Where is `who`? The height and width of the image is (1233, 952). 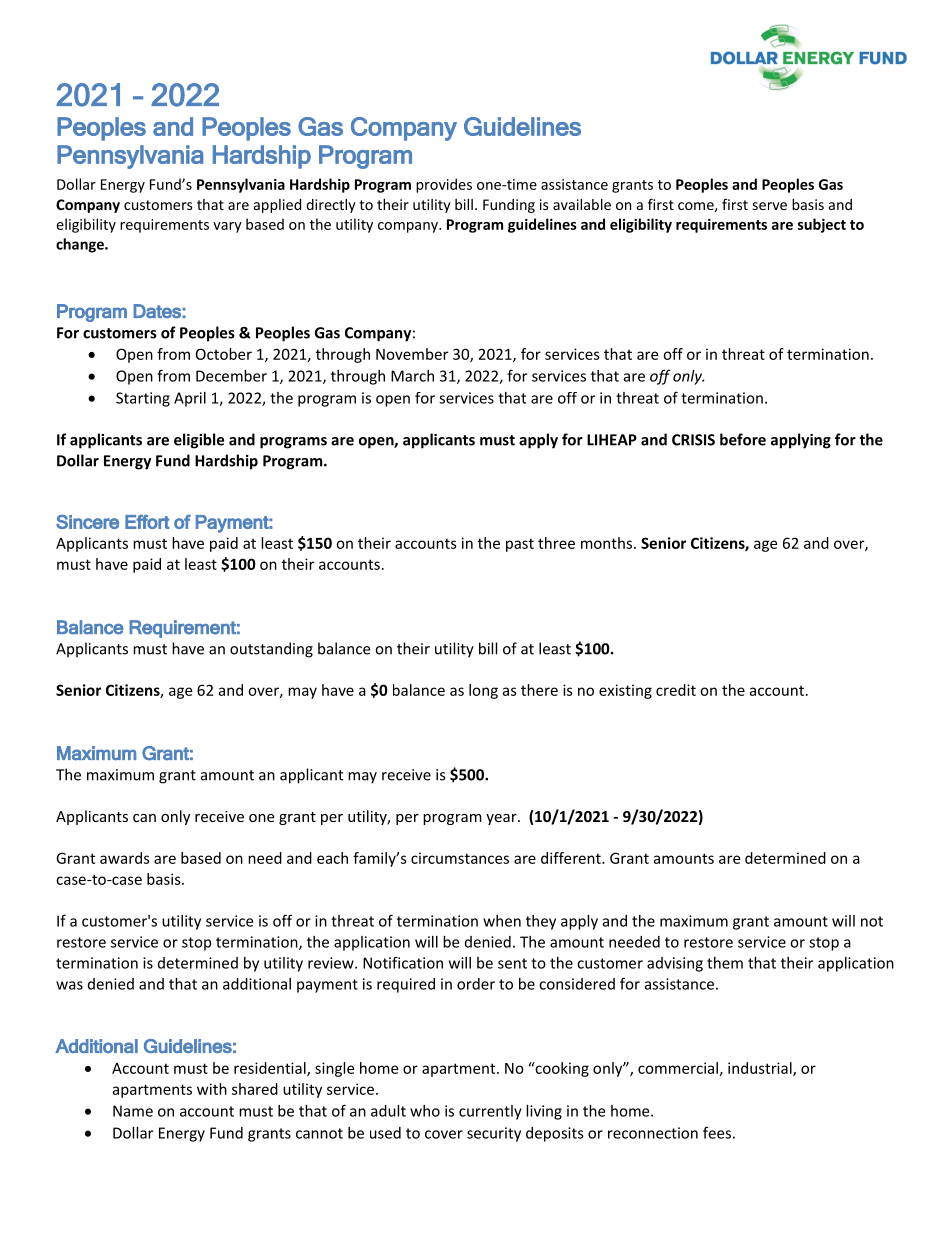
who is located at coordinates (425, 1111).
